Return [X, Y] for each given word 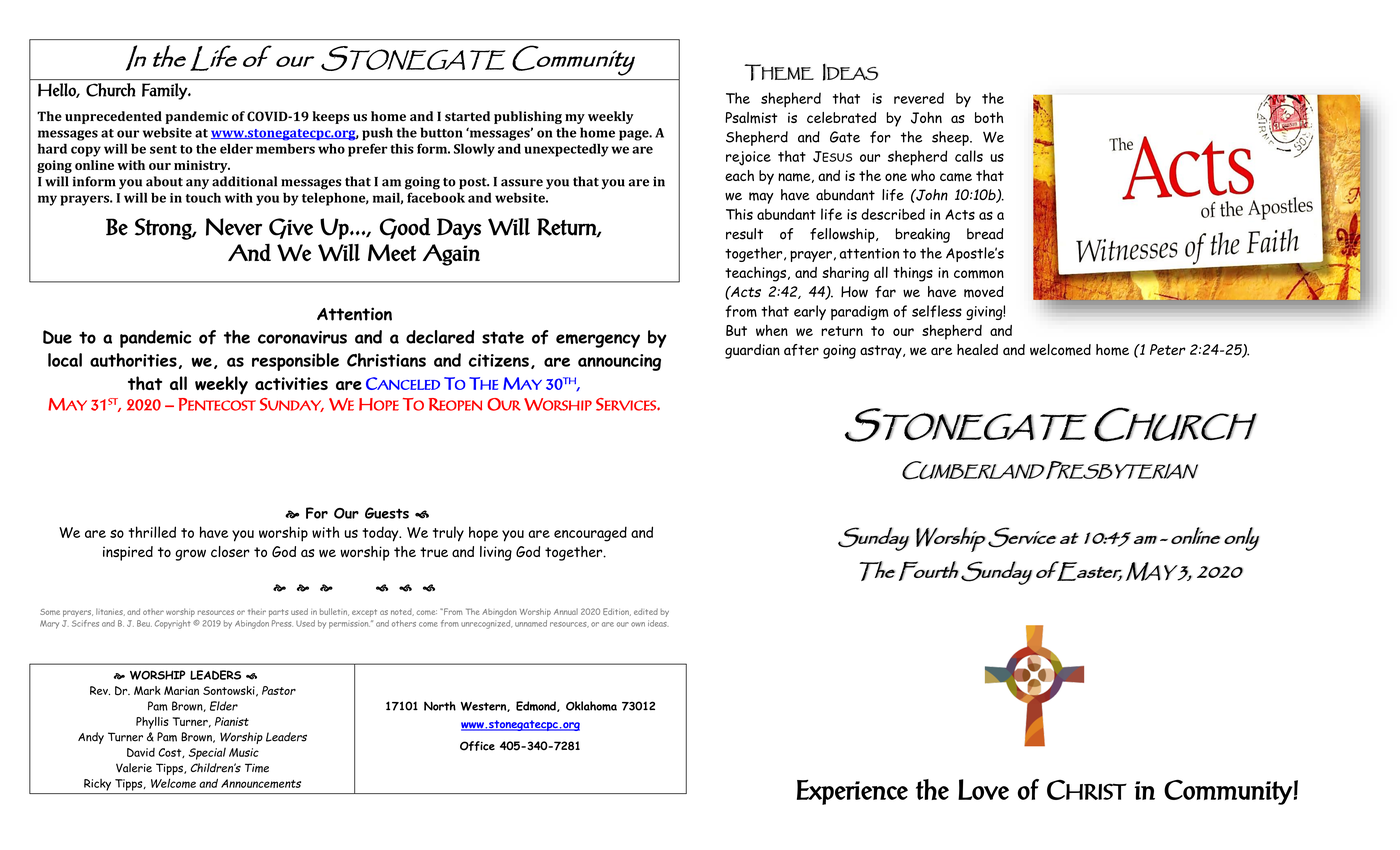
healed [977, 349]
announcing [619, 362]
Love [983, 789]
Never [234, 227]
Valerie [134, 768]
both [989, 117]
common [979, 274]
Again [451, 255]
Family [166, 91]
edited [646, 612]
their [257, 612]
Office [477, 746]
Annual [566, 611]
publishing [528, 117]
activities [291, 383]
